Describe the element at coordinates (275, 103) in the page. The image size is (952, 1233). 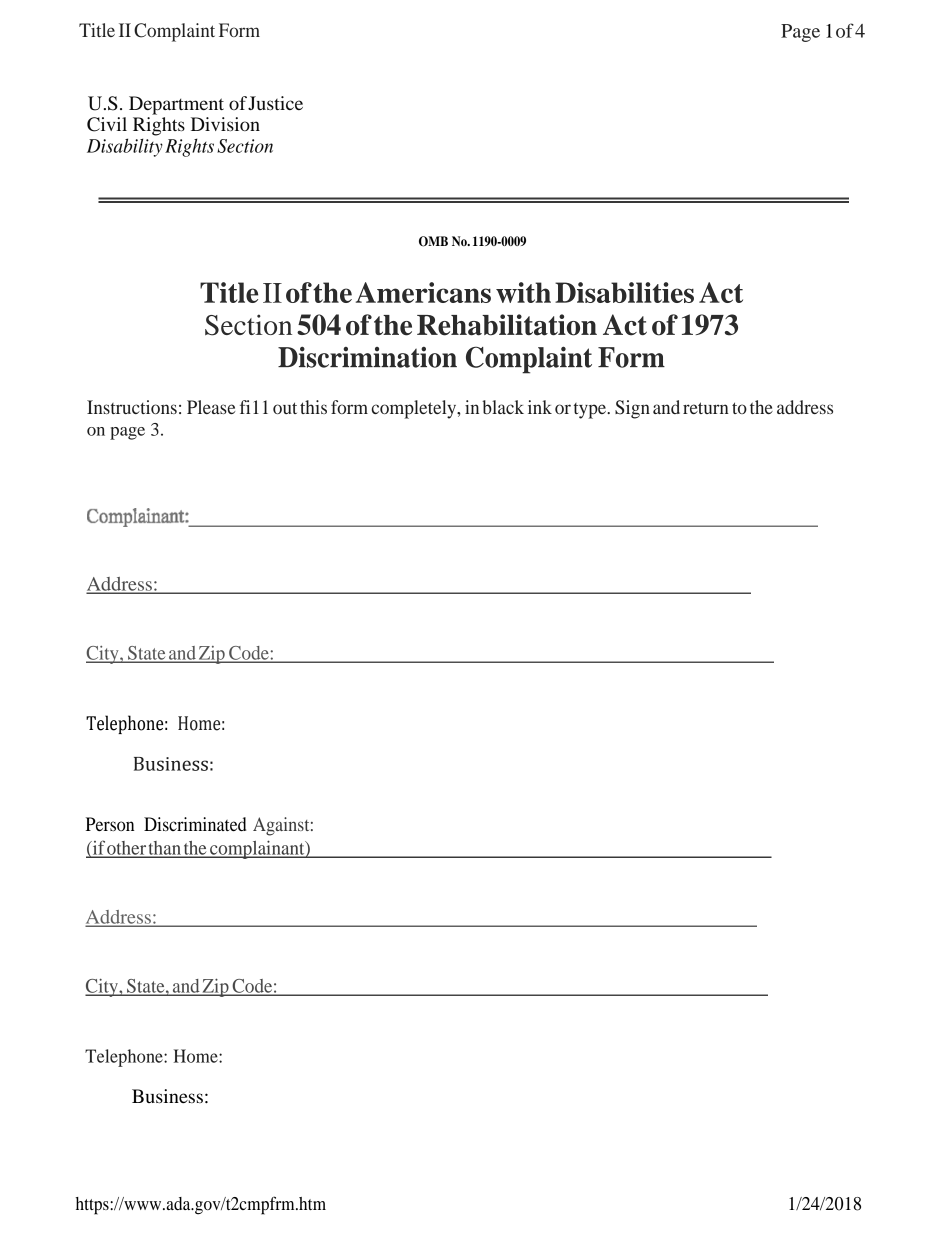
I see `Justice` at that location.
